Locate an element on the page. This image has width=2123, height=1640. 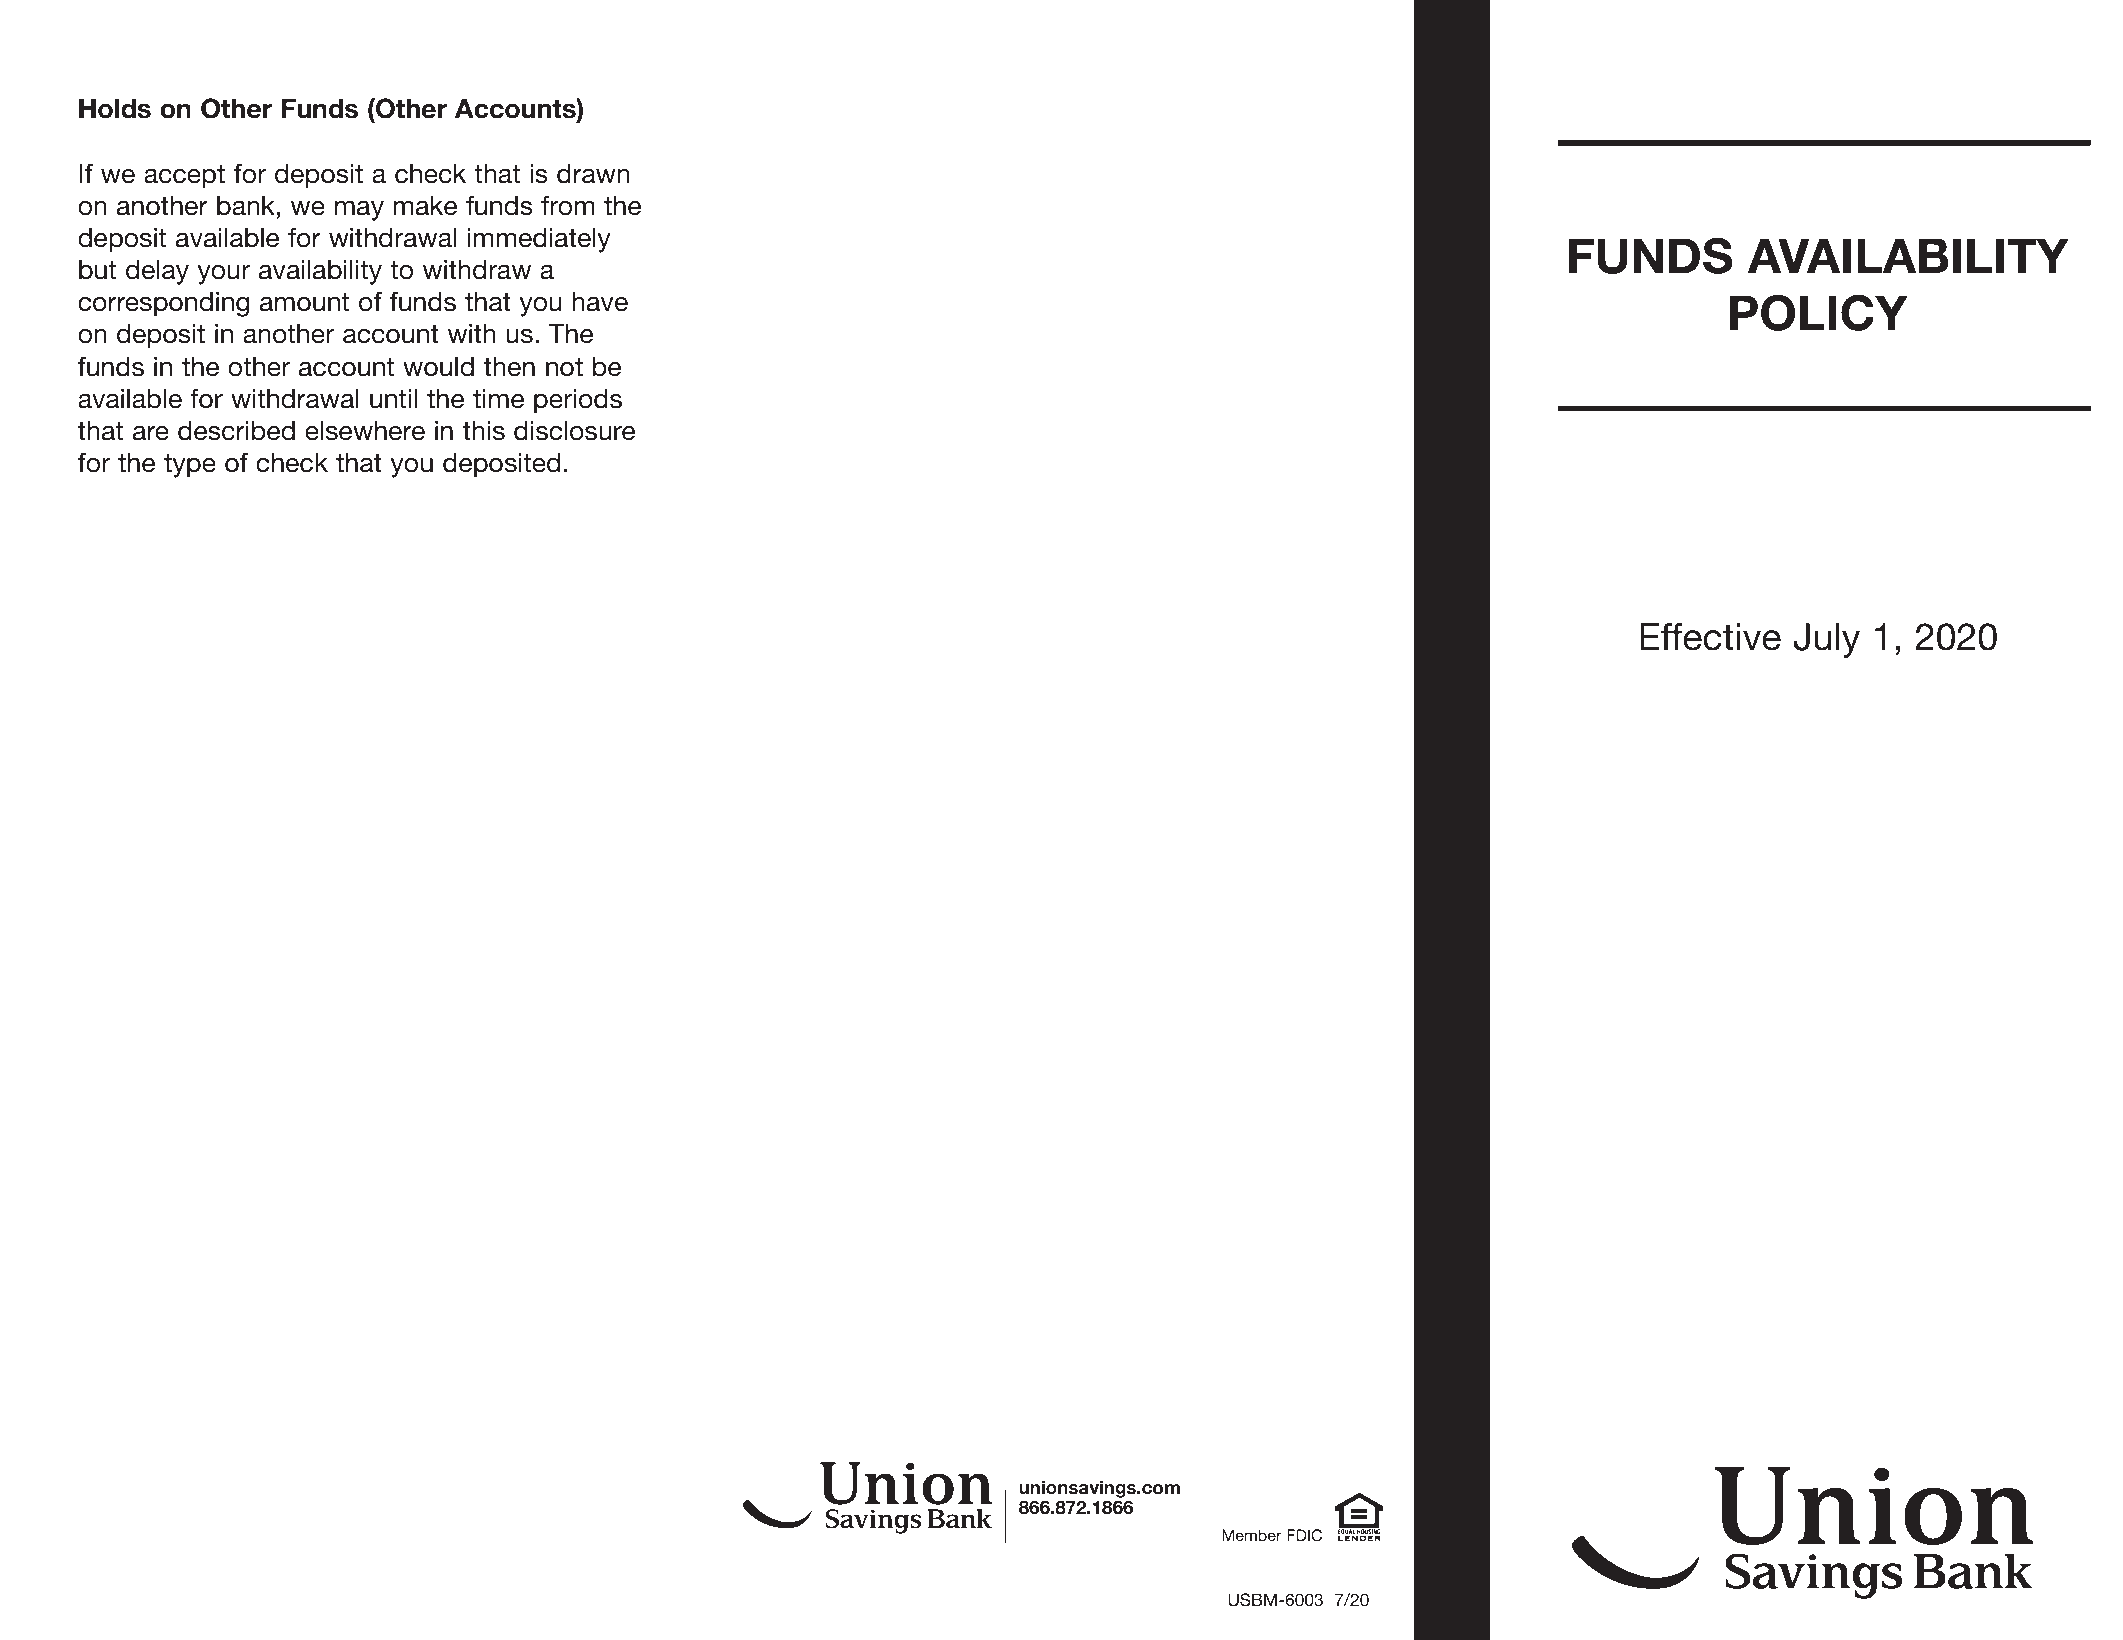
are is located at coordinates (151, 433).
